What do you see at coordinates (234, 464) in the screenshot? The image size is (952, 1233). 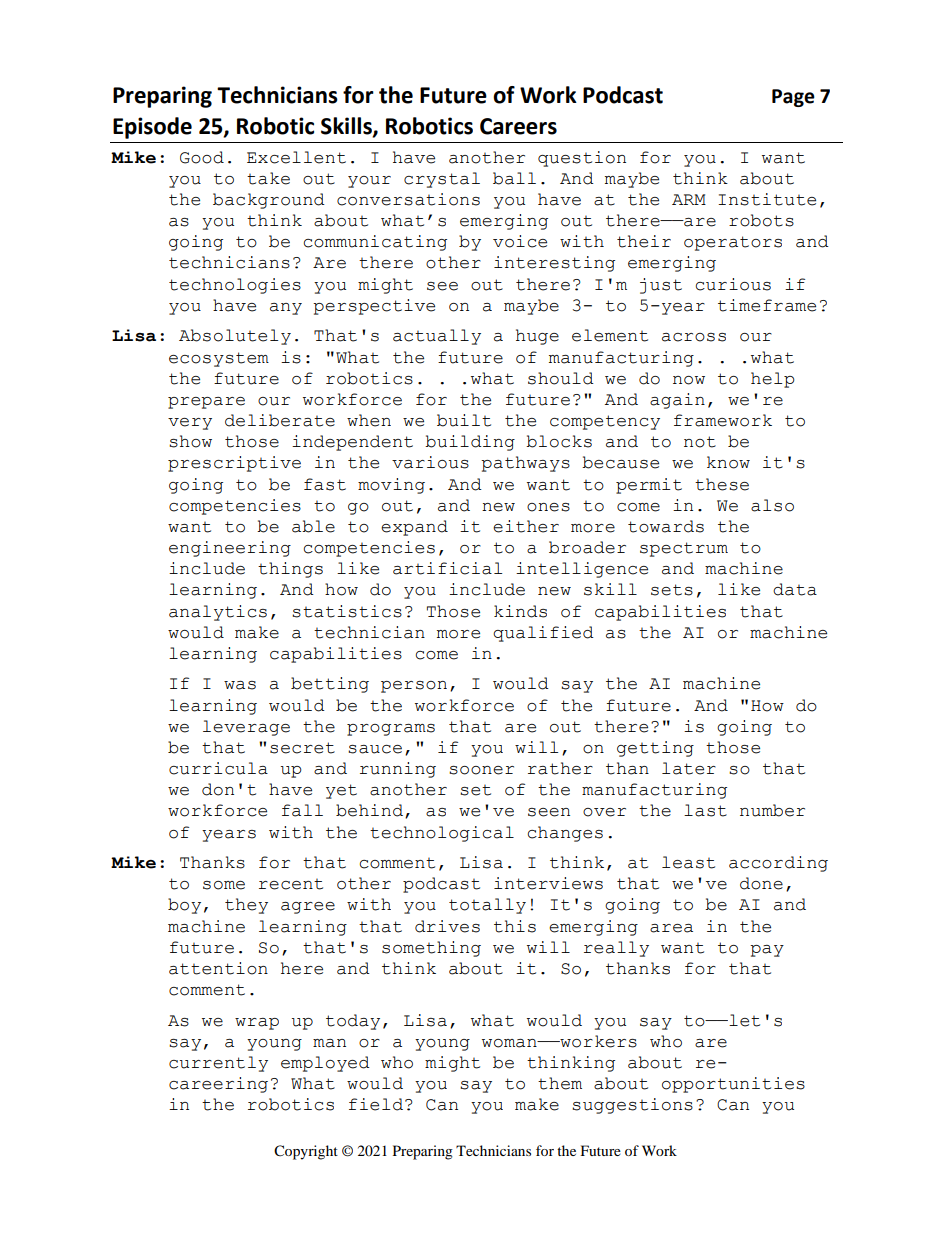 I see `prescriptive` at bounding box center [234, 464].
